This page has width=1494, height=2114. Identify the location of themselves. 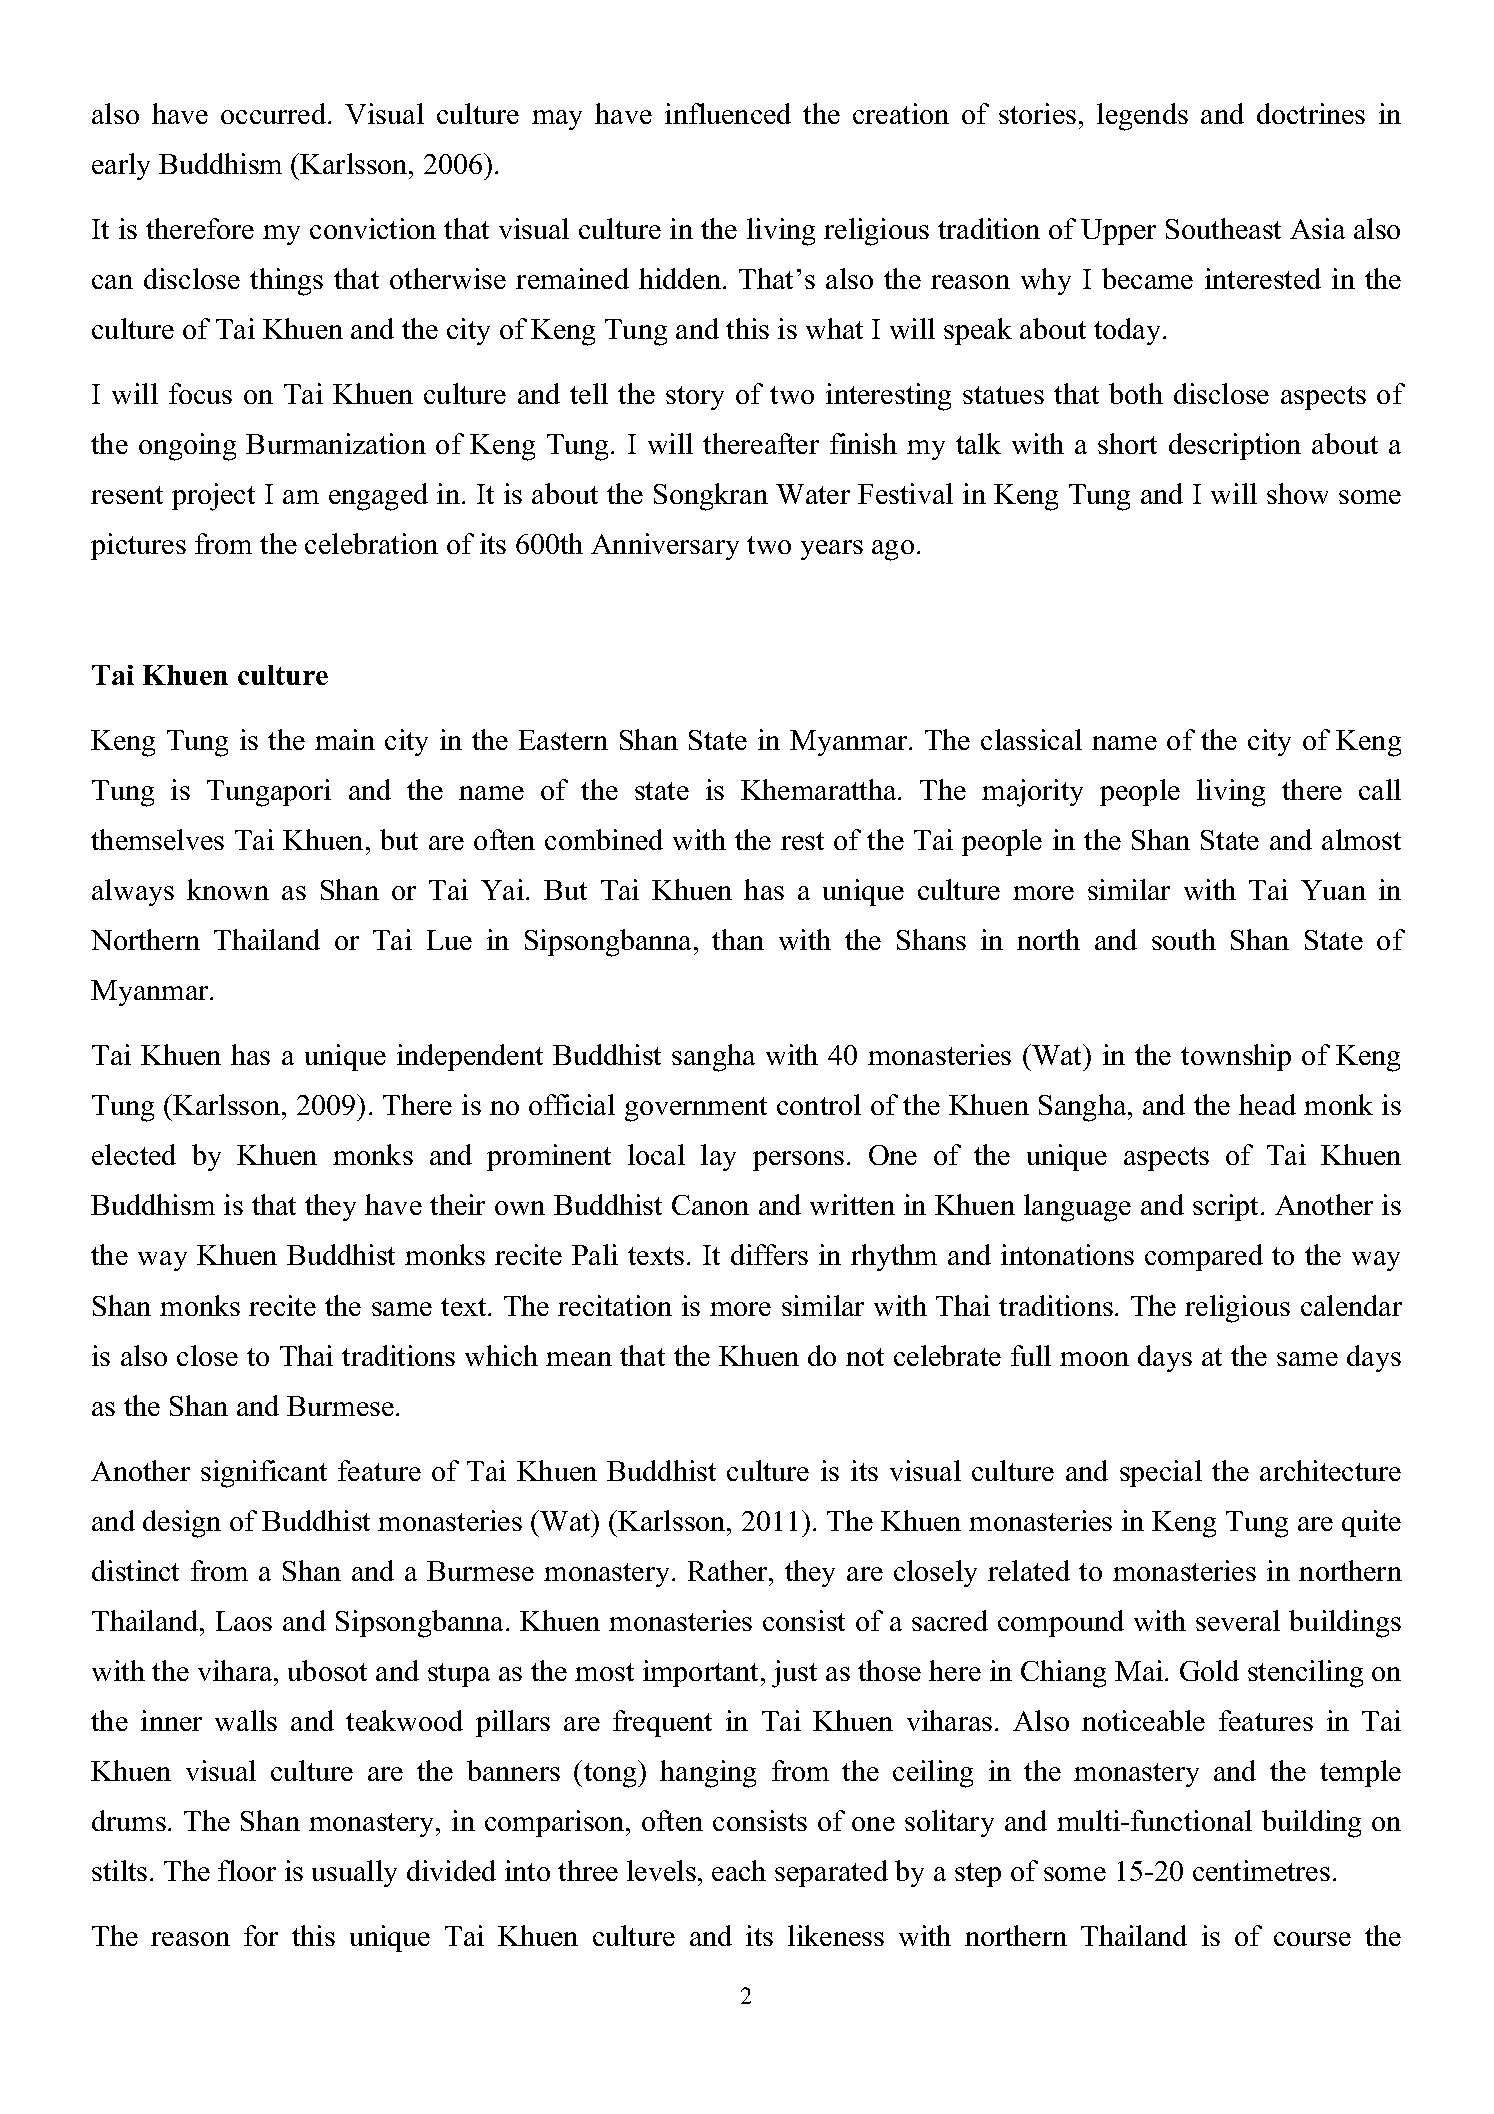
(157, 839).
